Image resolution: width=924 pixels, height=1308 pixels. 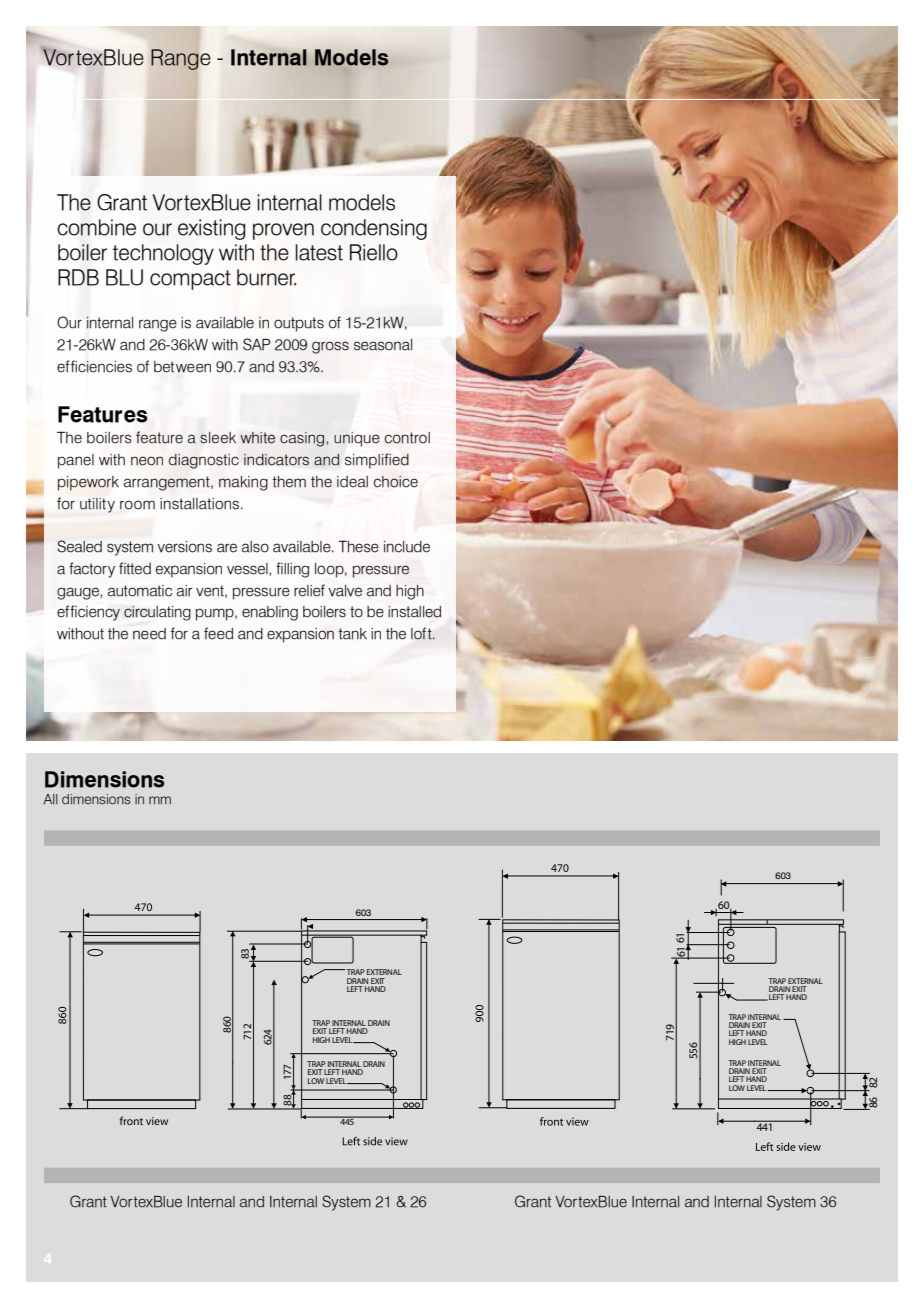 I want to click on enabling, so click(x=270, y=613).
